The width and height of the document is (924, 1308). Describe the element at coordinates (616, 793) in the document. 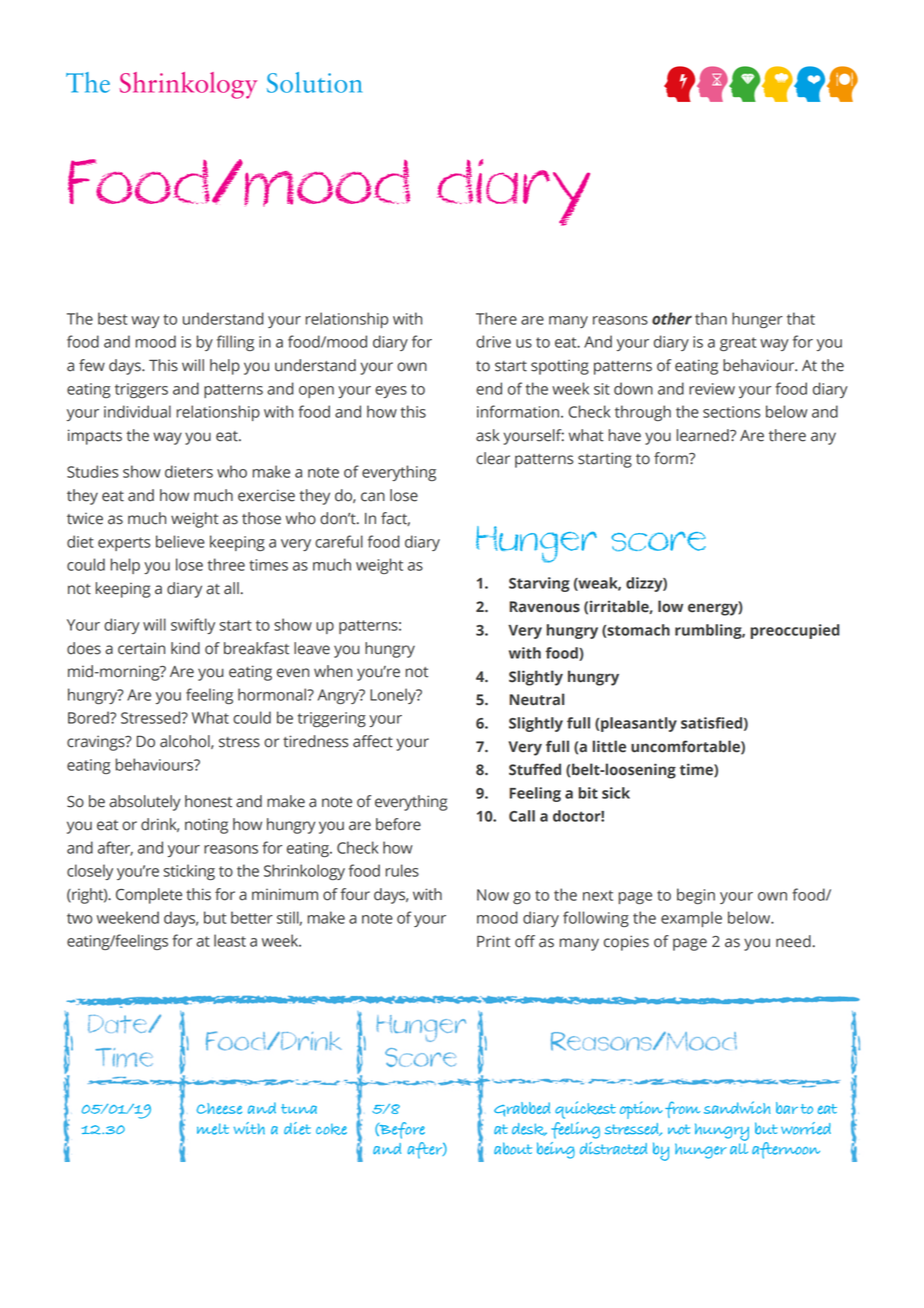

I see `sick` at that location.
